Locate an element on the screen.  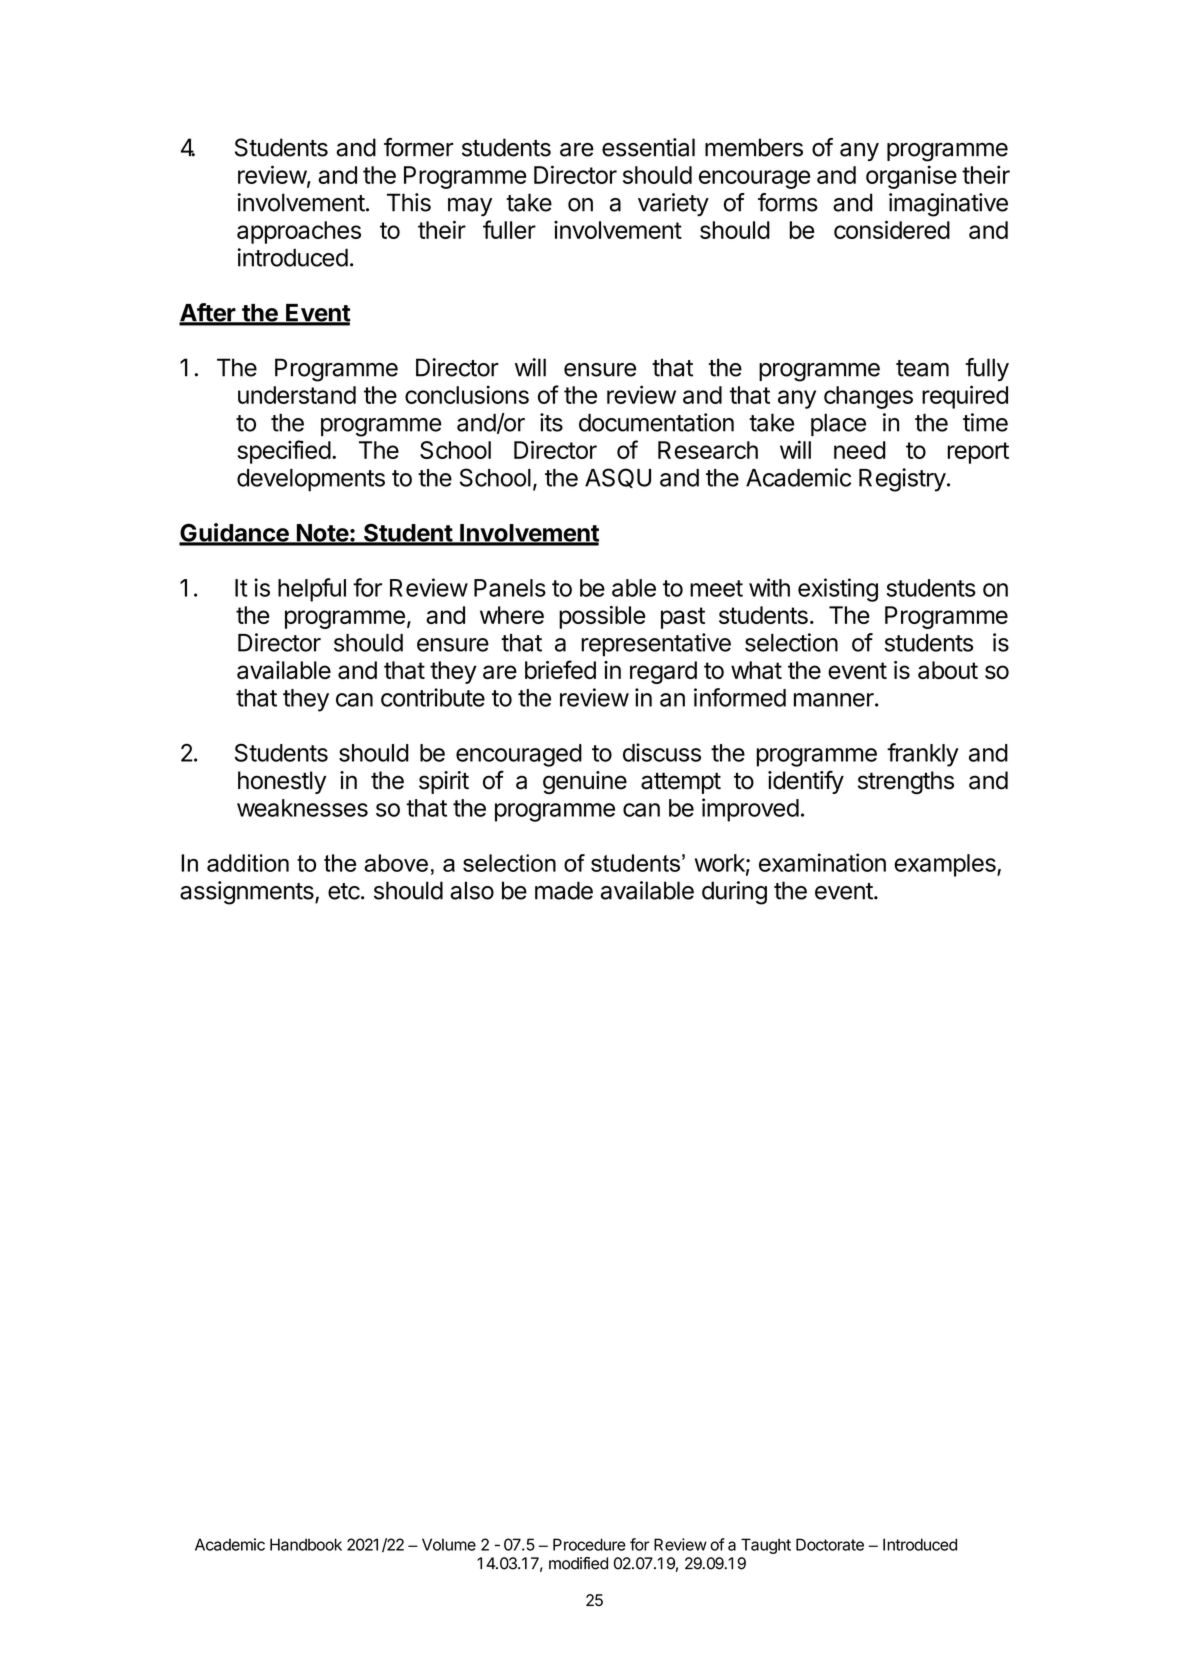
examination is located at coordinates (822, 862).
